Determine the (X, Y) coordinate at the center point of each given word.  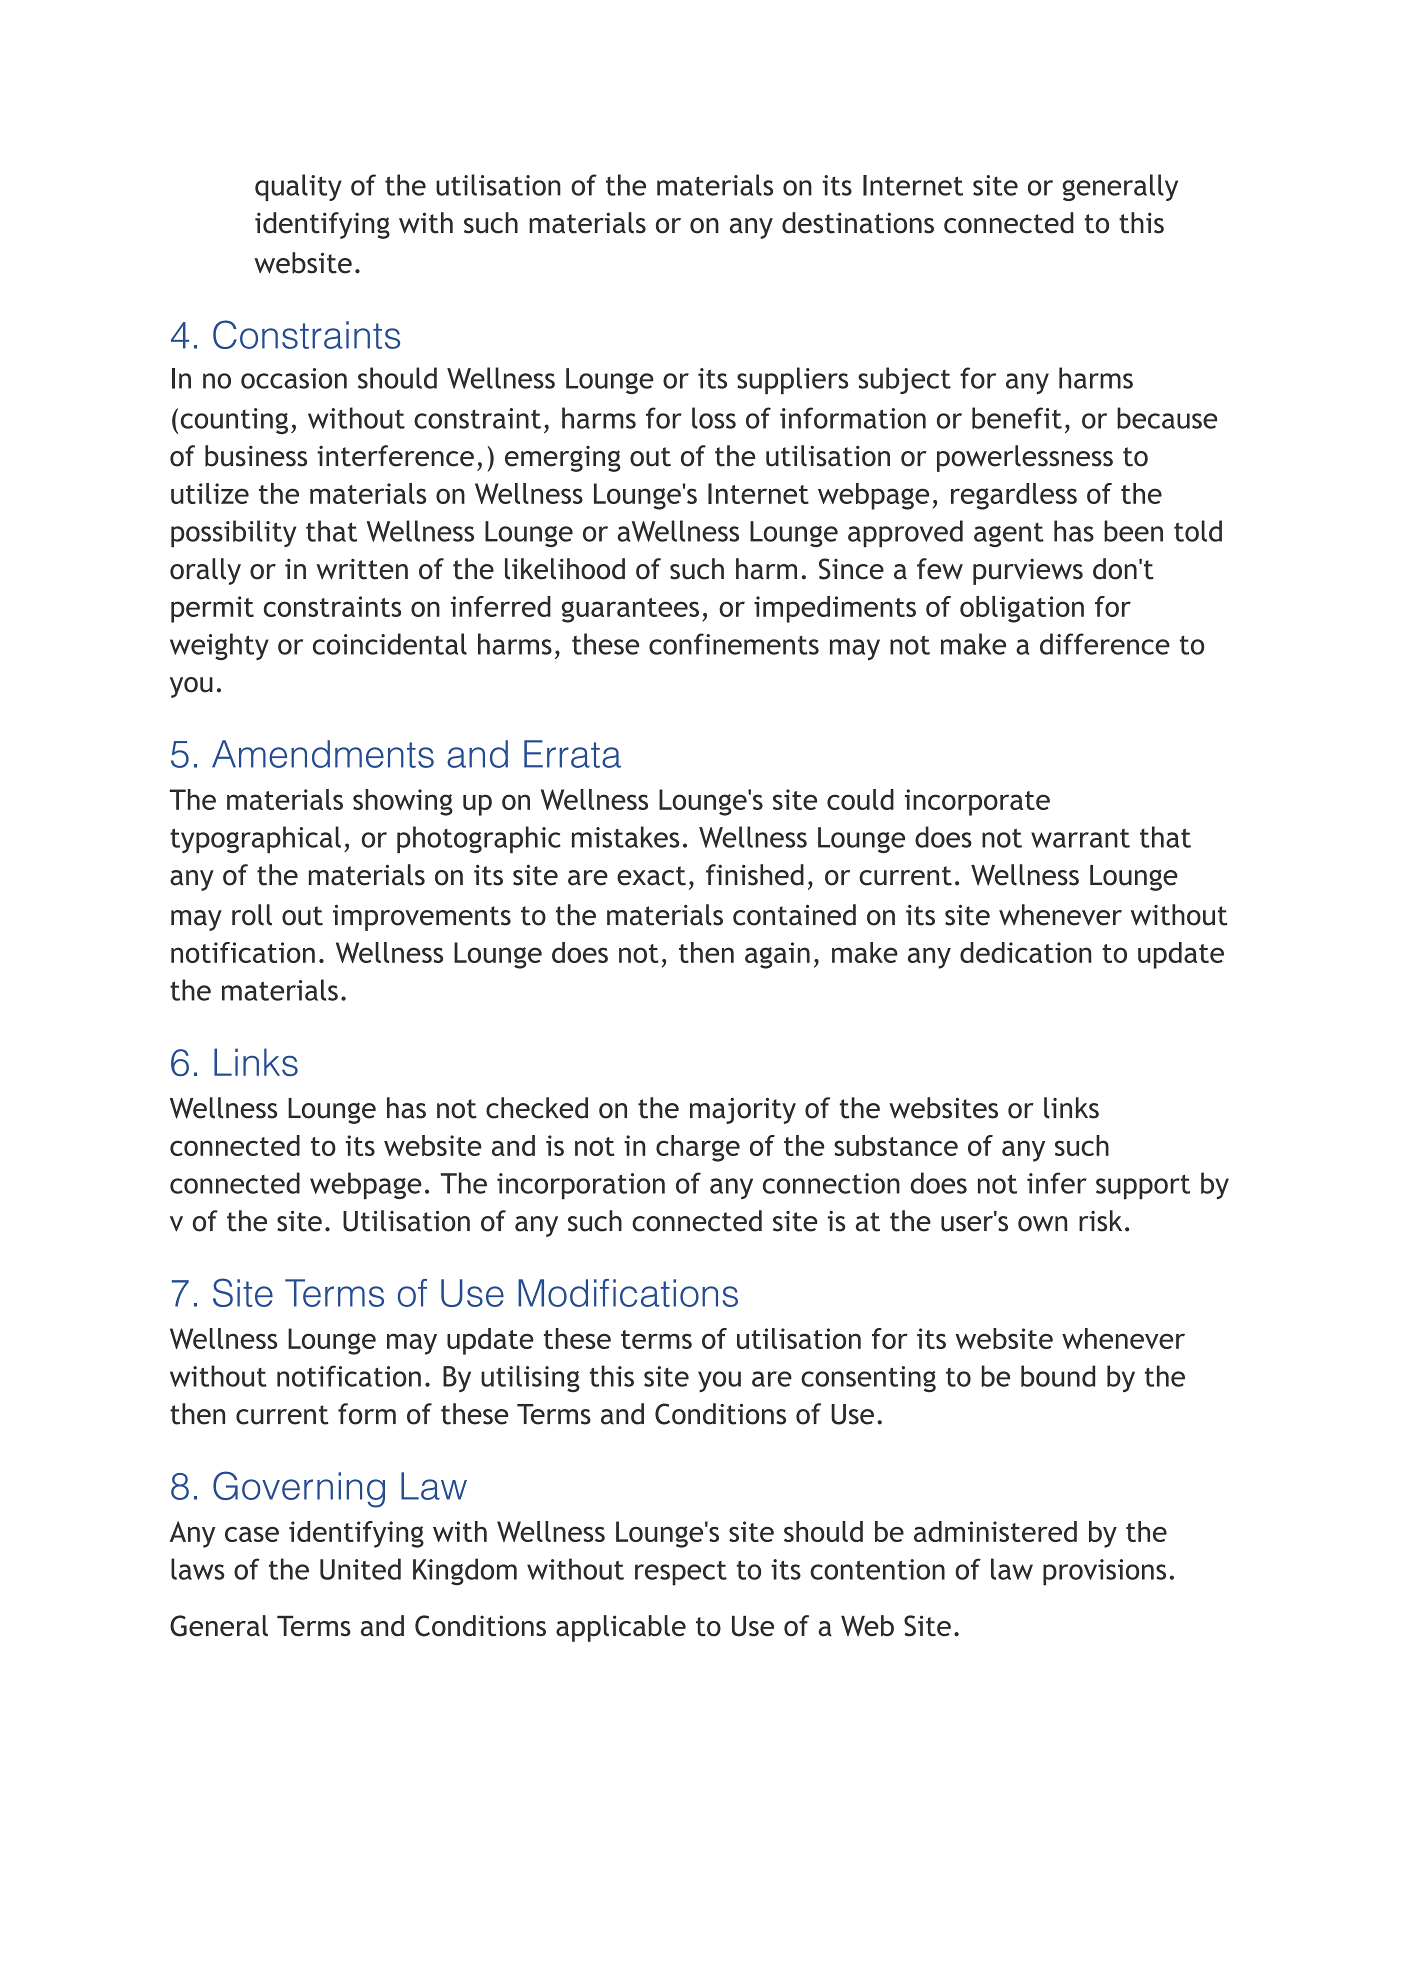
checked (537, 1108)
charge (698, 1148)
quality (298, 187)
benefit (1017, 418)
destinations (858, 223)
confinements (734, 644)
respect (681, 1573)
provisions (1104, 1572)
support (1143, 1187)
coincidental (390, 644)
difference (1105, 644)
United (360, 1569)
